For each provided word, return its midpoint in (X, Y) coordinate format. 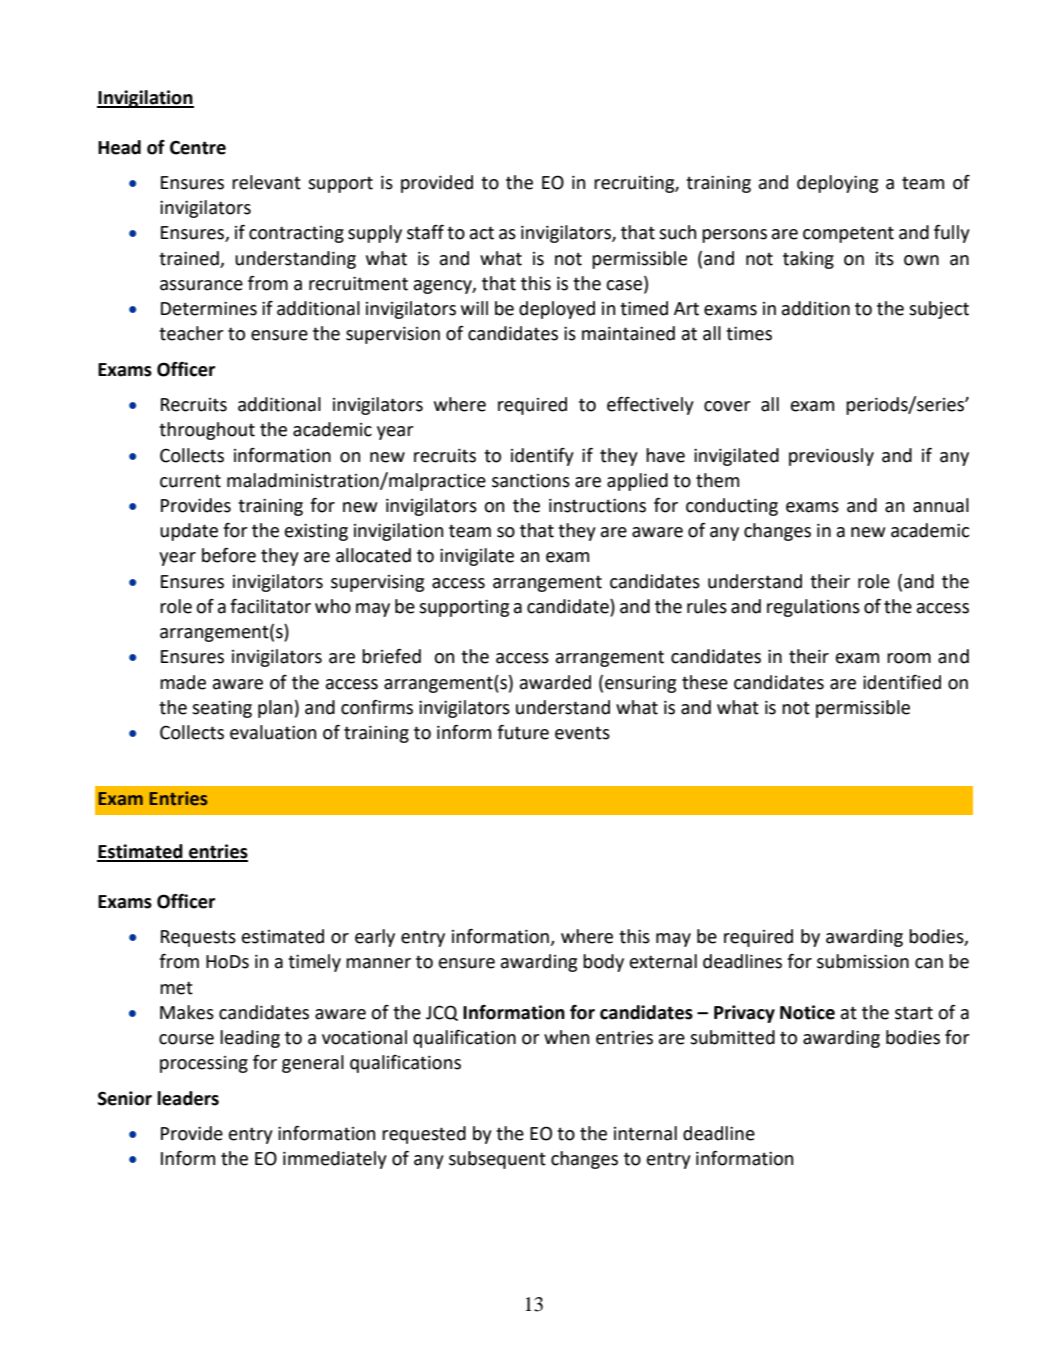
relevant (266, 182)
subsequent (497, 1160)
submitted (732, 1037)
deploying (837, 184)
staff (425, 232)
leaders (188, 1098)
